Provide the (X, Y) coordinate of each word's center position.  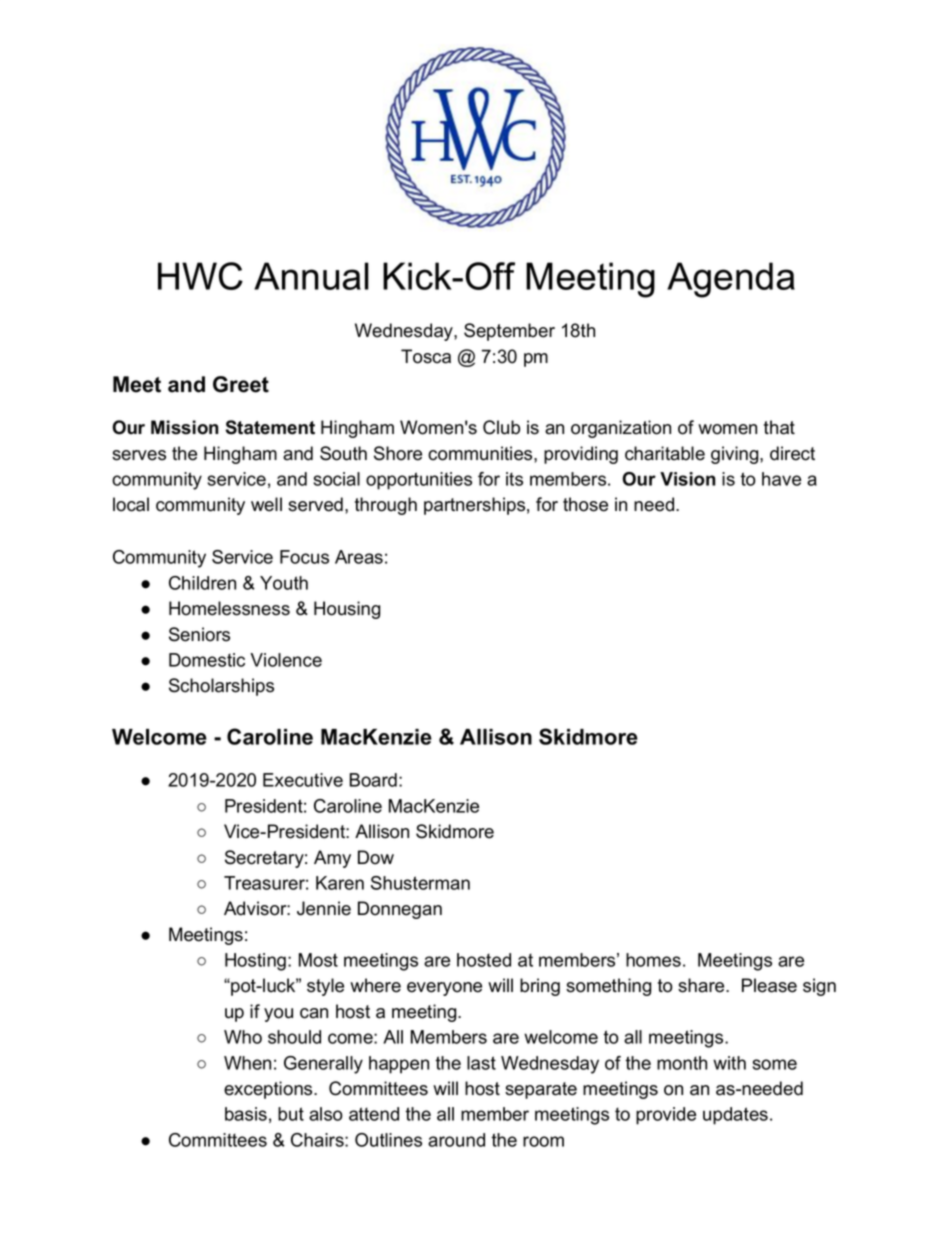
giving (734, 455)
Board (373, 780)
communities (481, 453)
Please (769, 985)
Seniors (199, 634)
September (509, 332)
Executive (303, 780)
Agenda (731, 280)
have (781, 479)
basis (246, 1114)
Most (318, 960)
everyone (444, 989)
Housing (347, 610)
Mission (184, 427)
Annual (311, 276)
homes (653, 960)
